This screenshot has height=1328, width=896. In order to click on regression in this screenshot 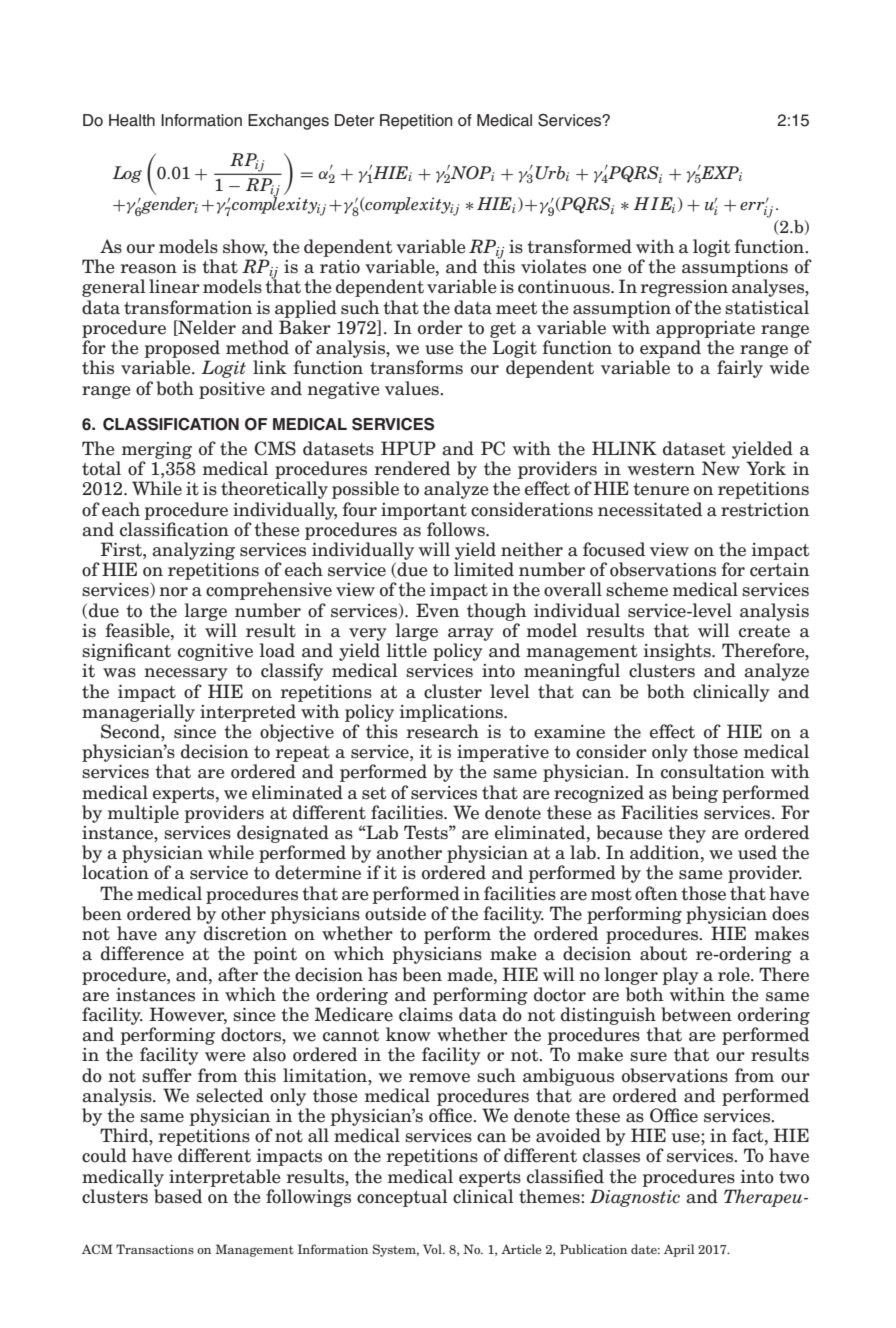, I will do `click(684, 288)`.
